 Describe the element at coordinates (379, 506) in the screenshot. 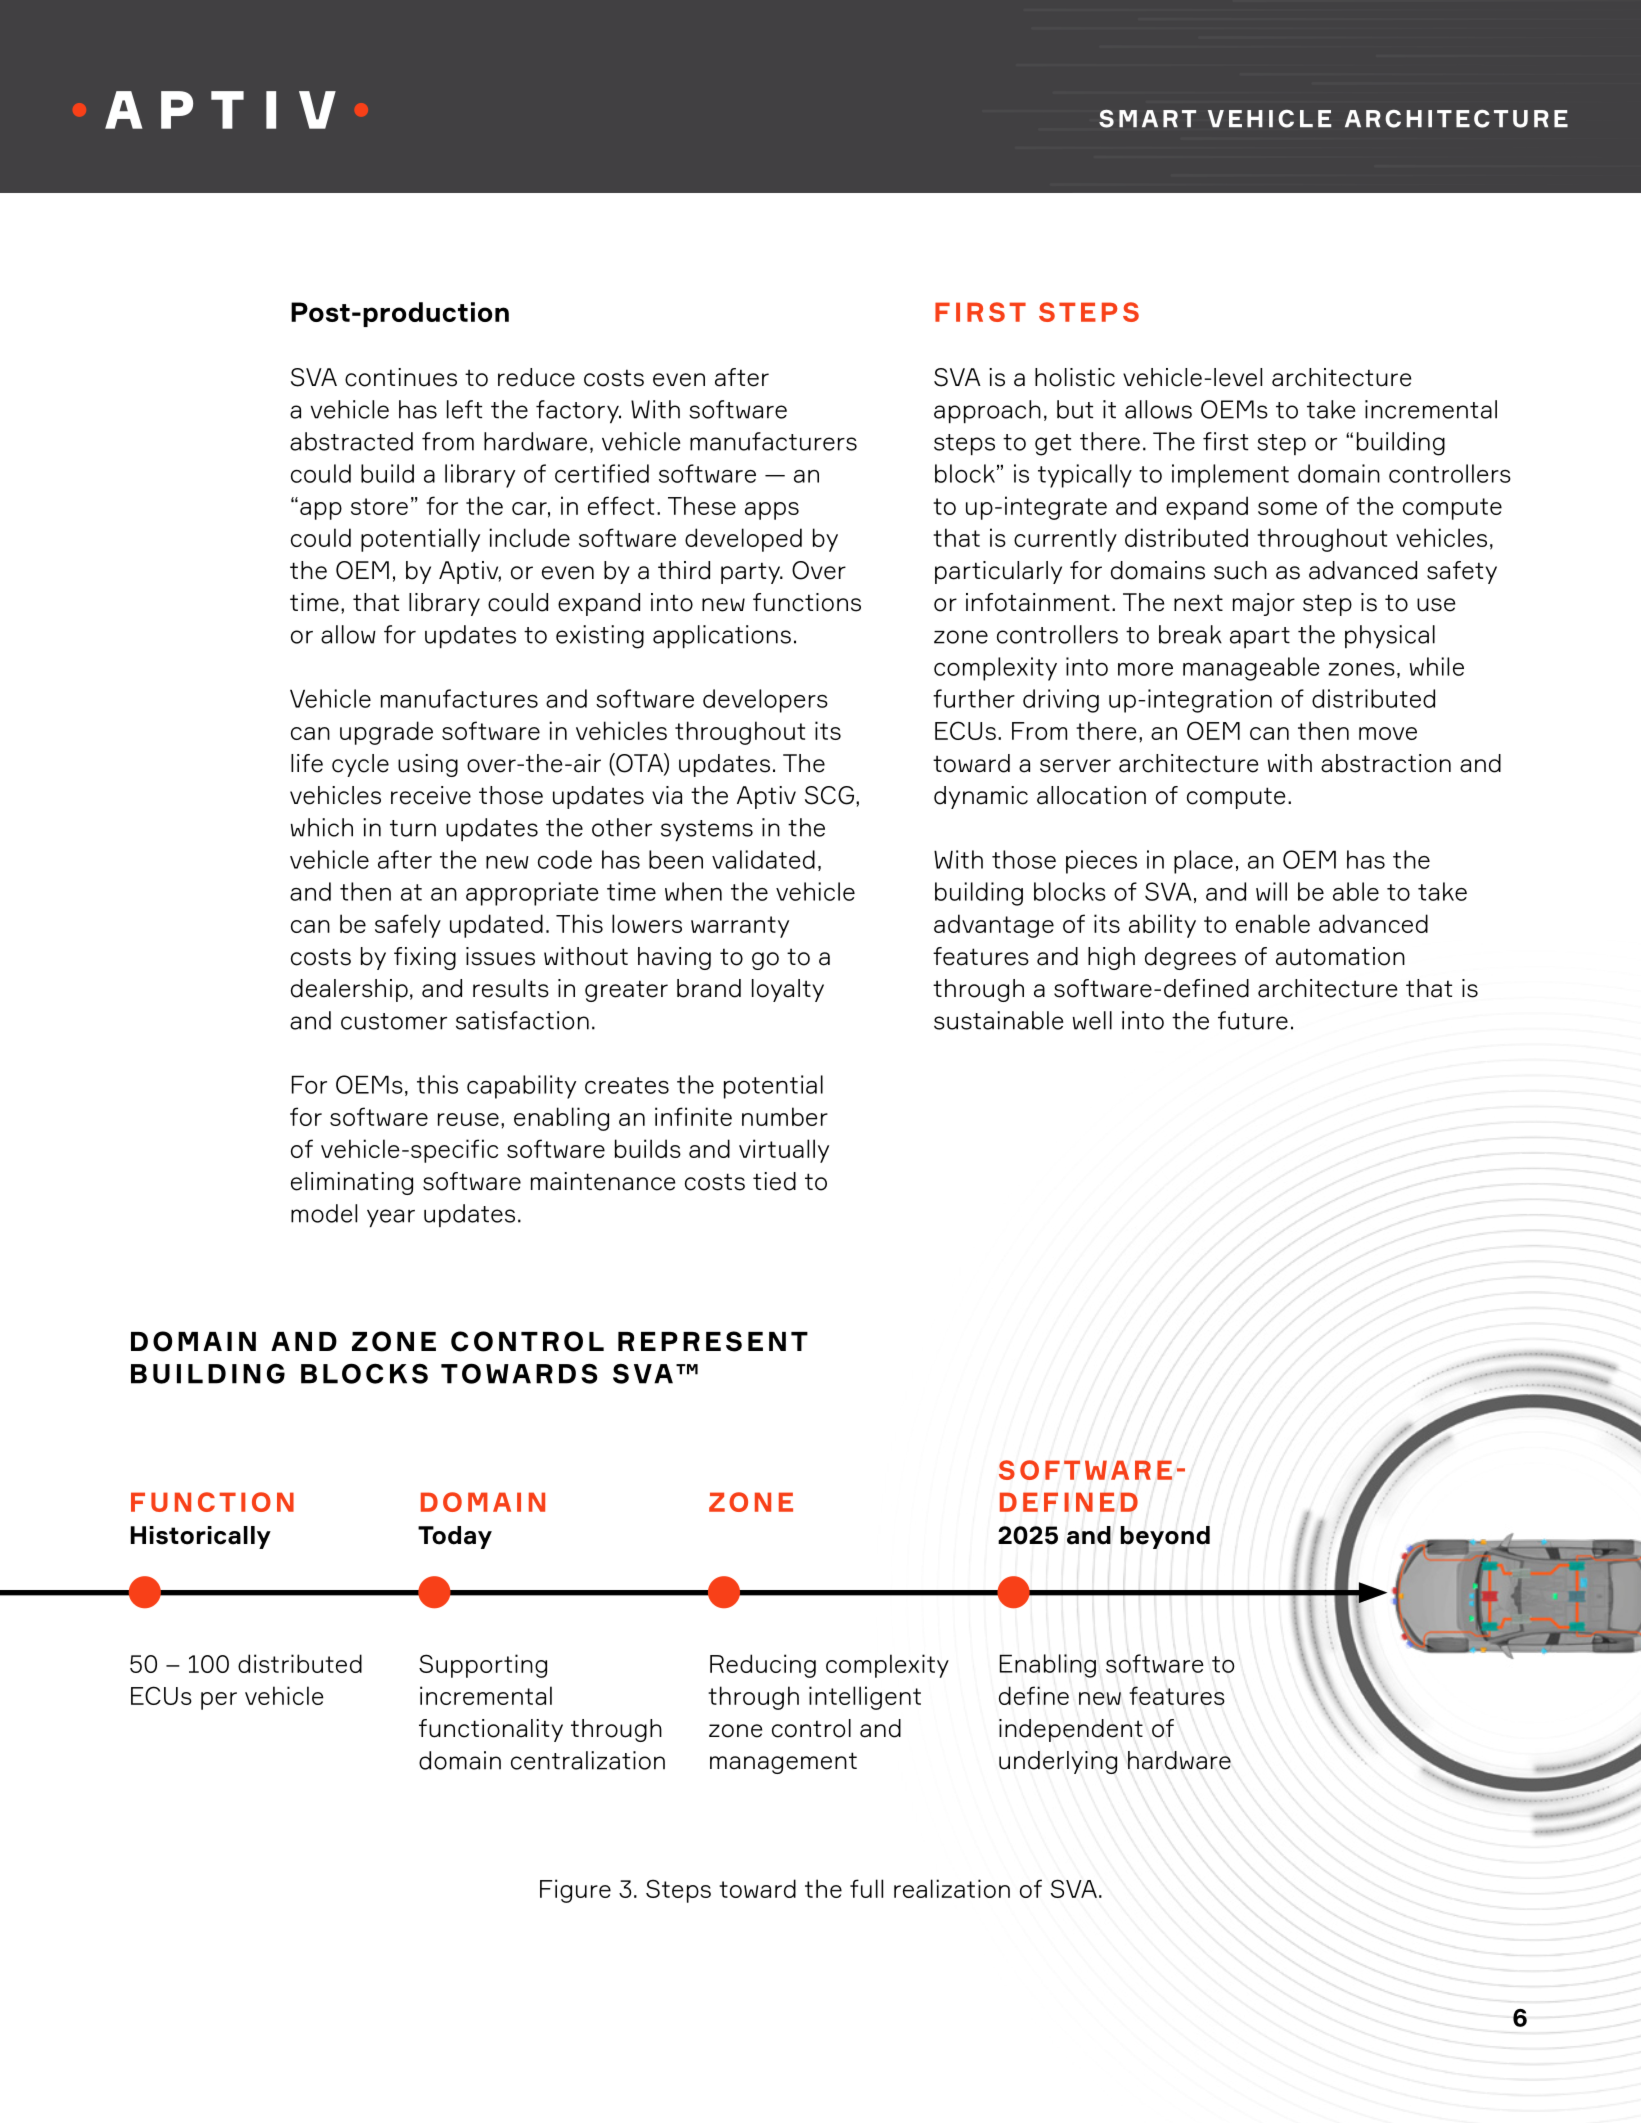

I see `store` at that location.
